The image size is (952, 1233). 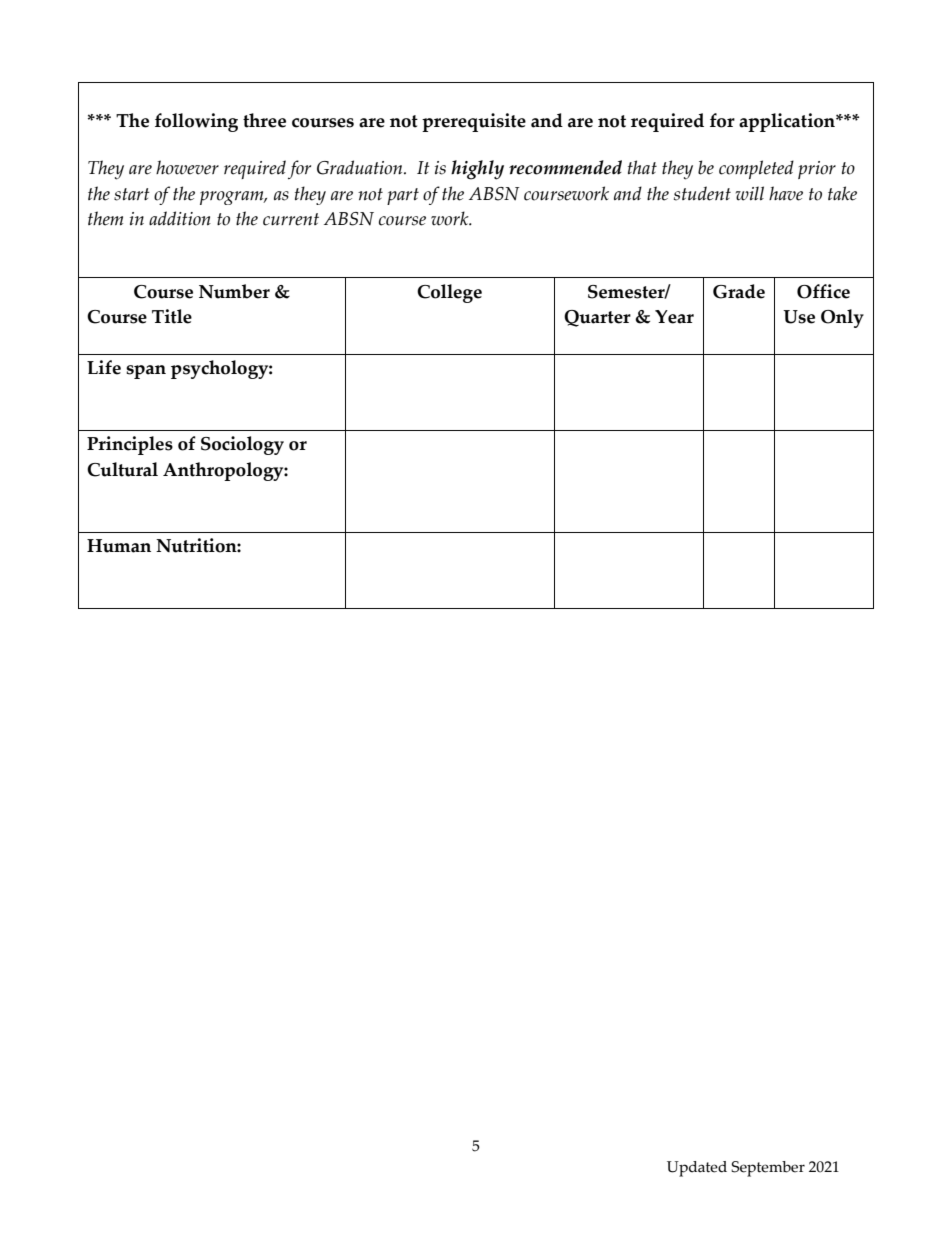 I want to click on completed, so click(x=756, y=169).
